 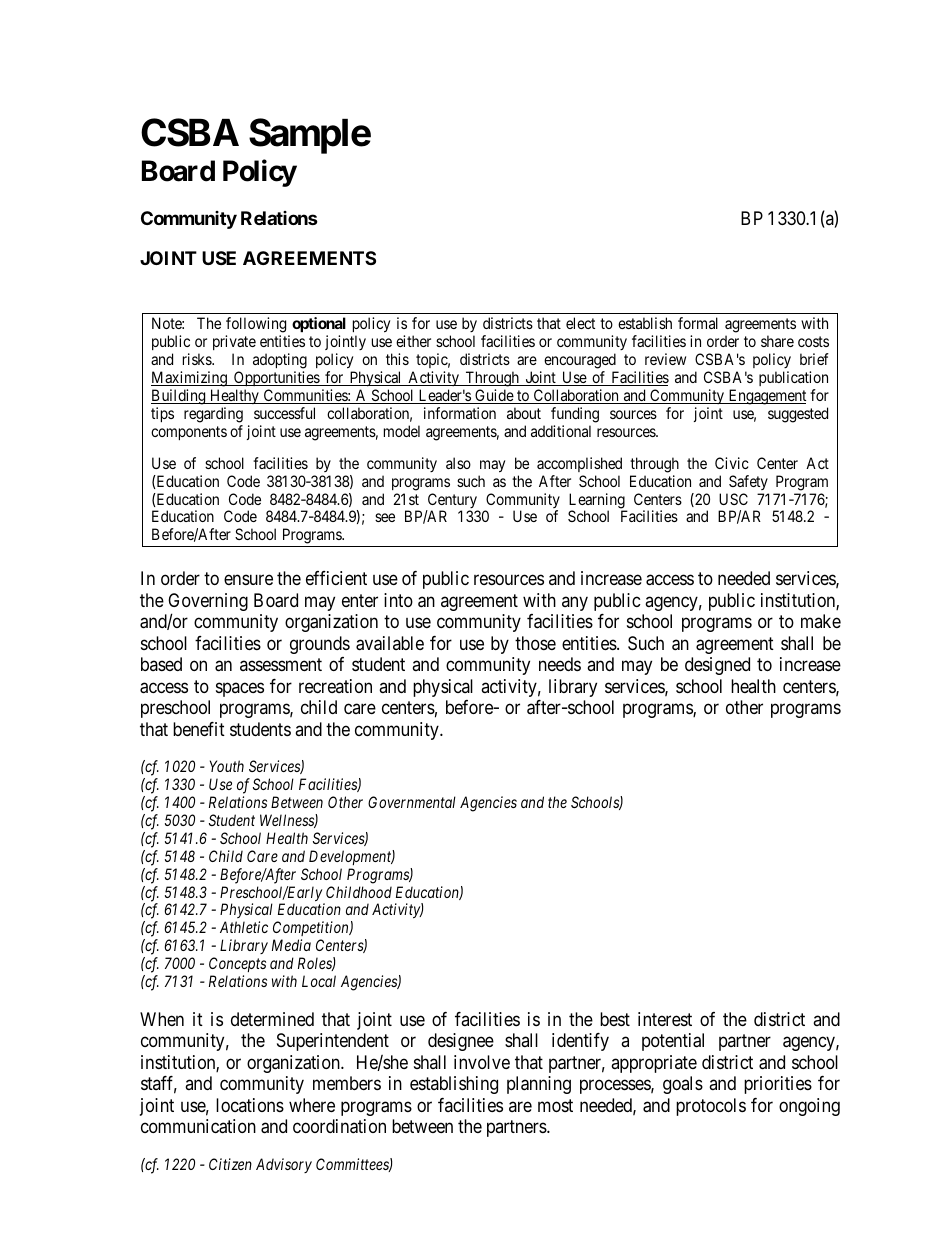 What do you see at coordinates (494, 396) in the document?
I see `Guide` at bounding box center [494, 396].
